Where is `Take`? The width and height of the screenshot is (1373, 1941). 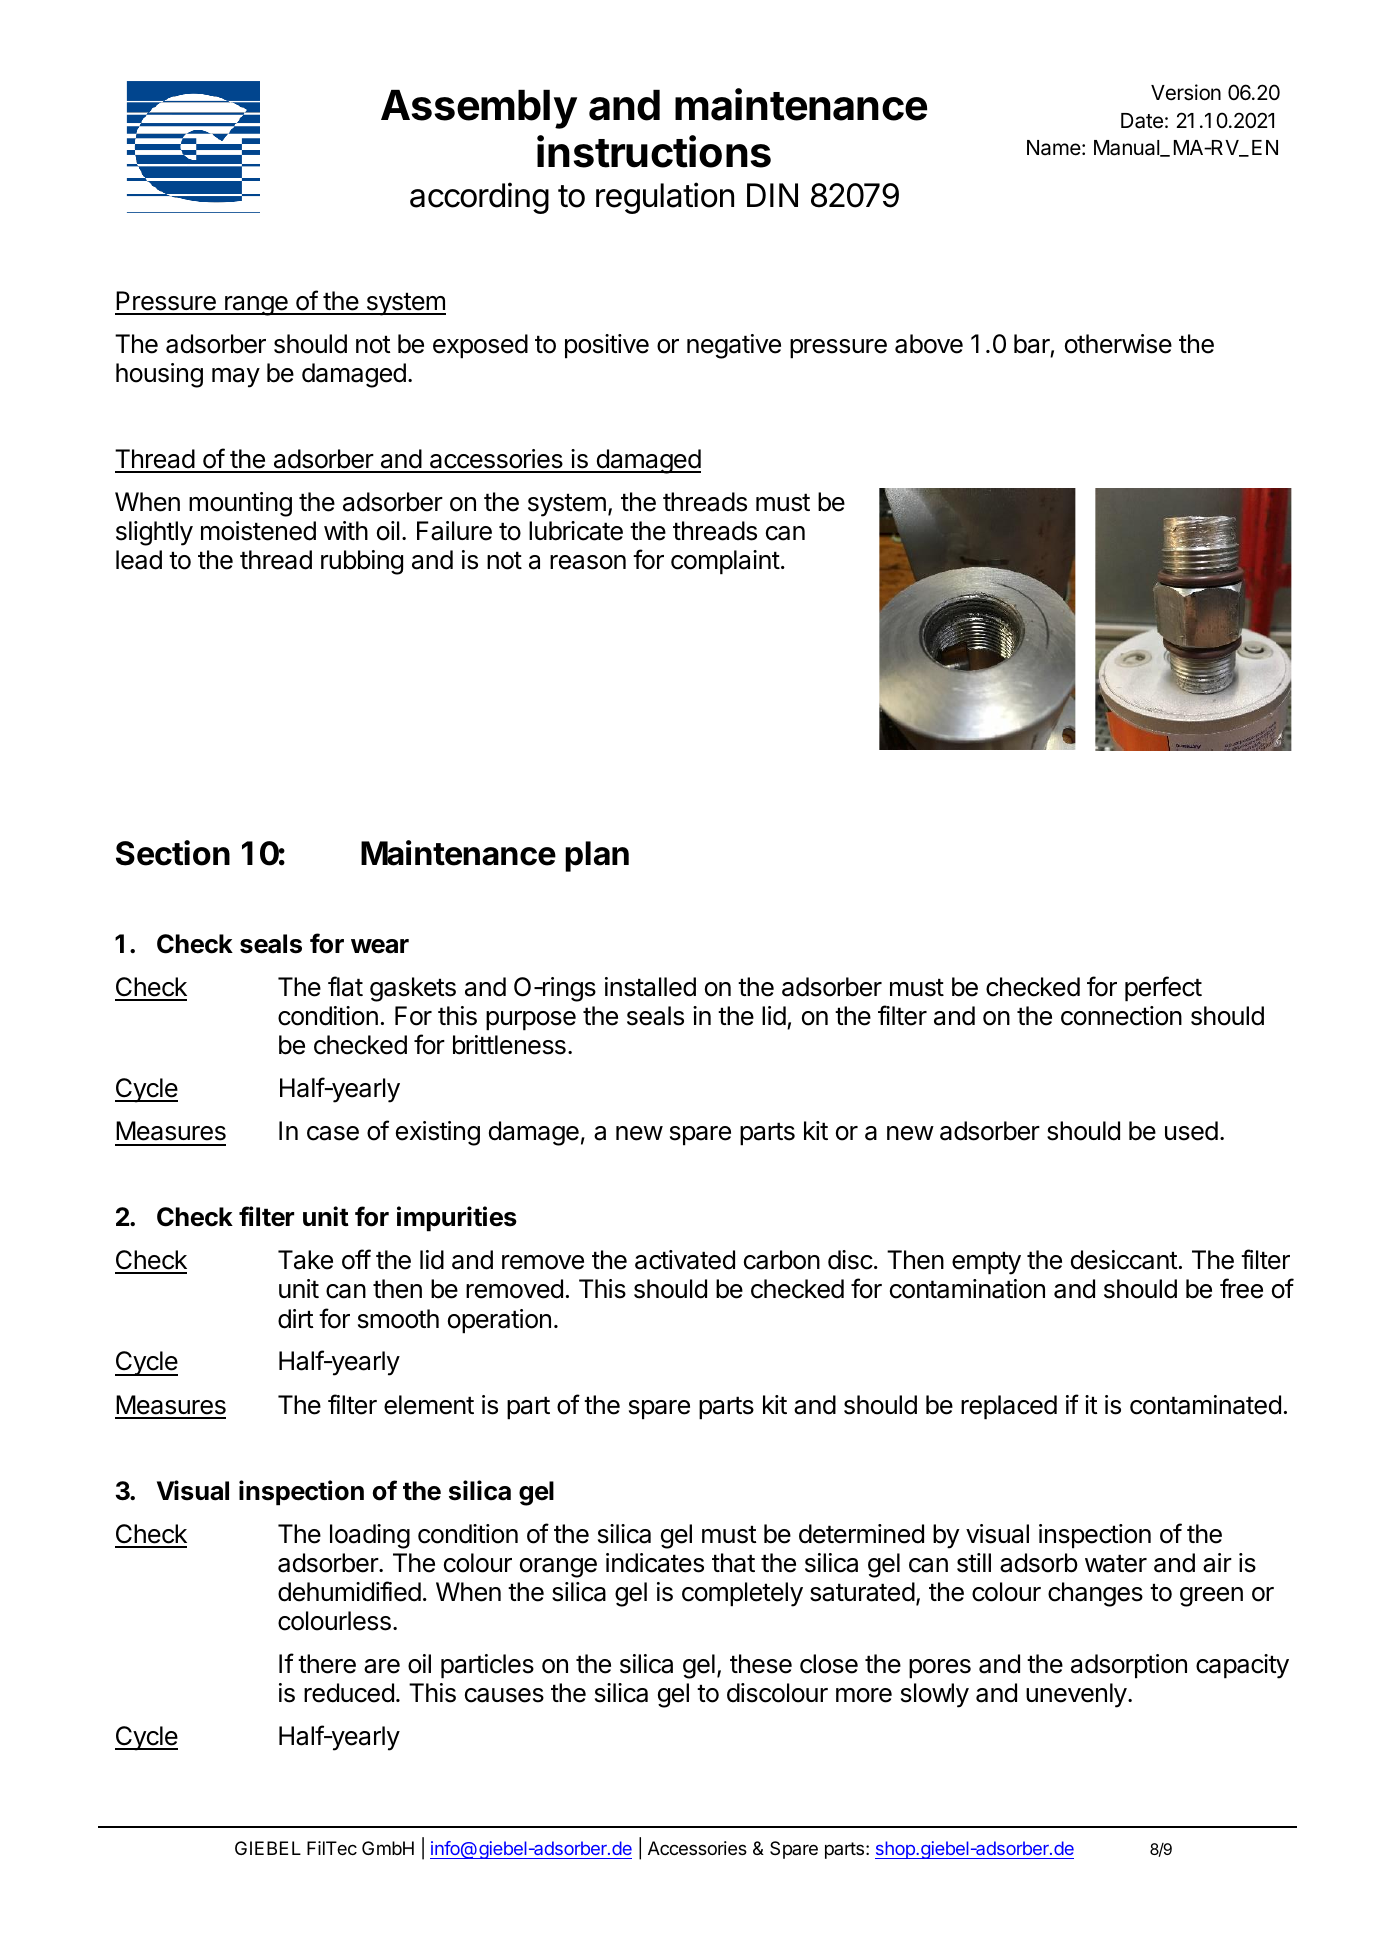 Take is located at coordinates (305, 1260).
